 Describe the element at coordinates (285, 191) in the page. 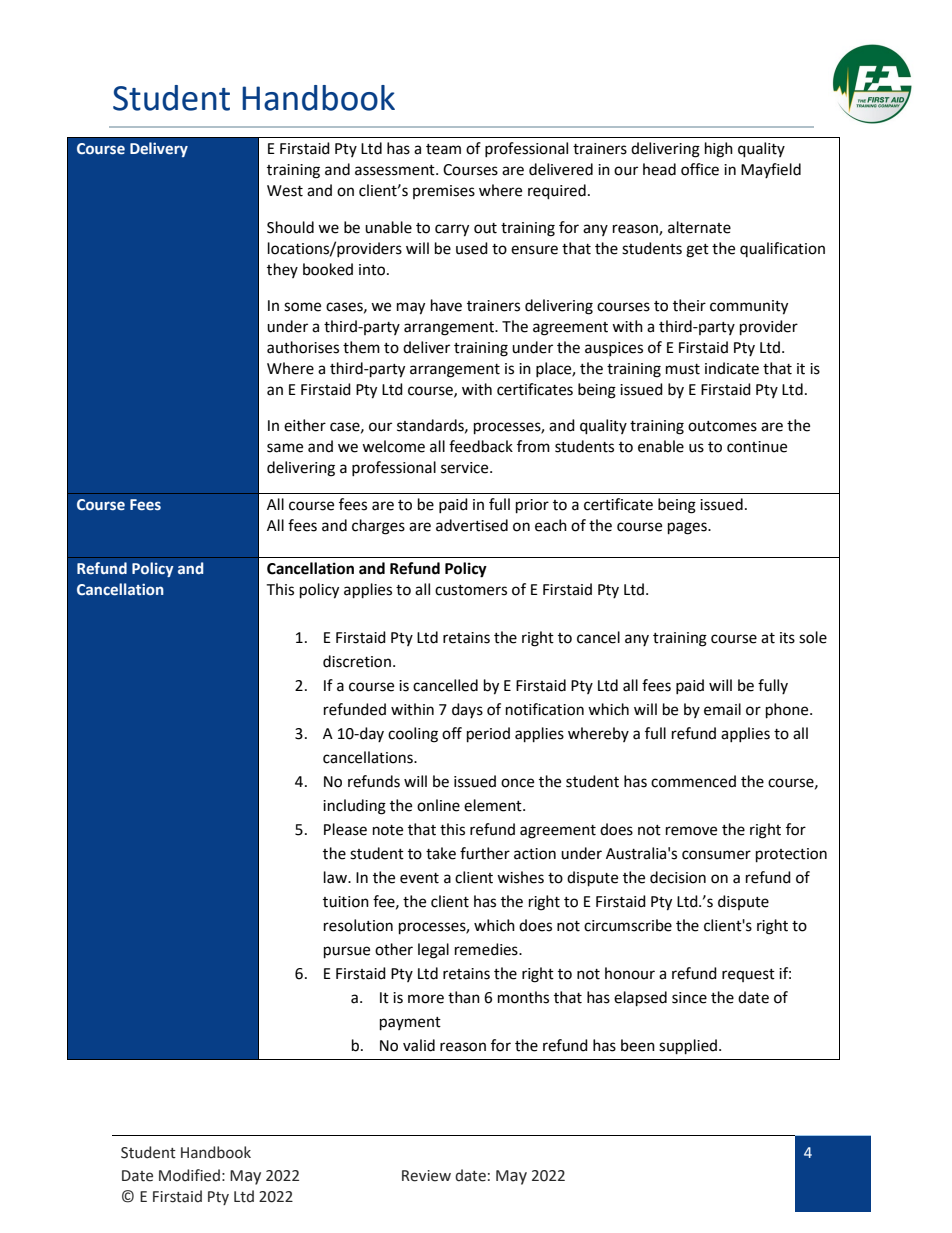

I see `West` at that location.
